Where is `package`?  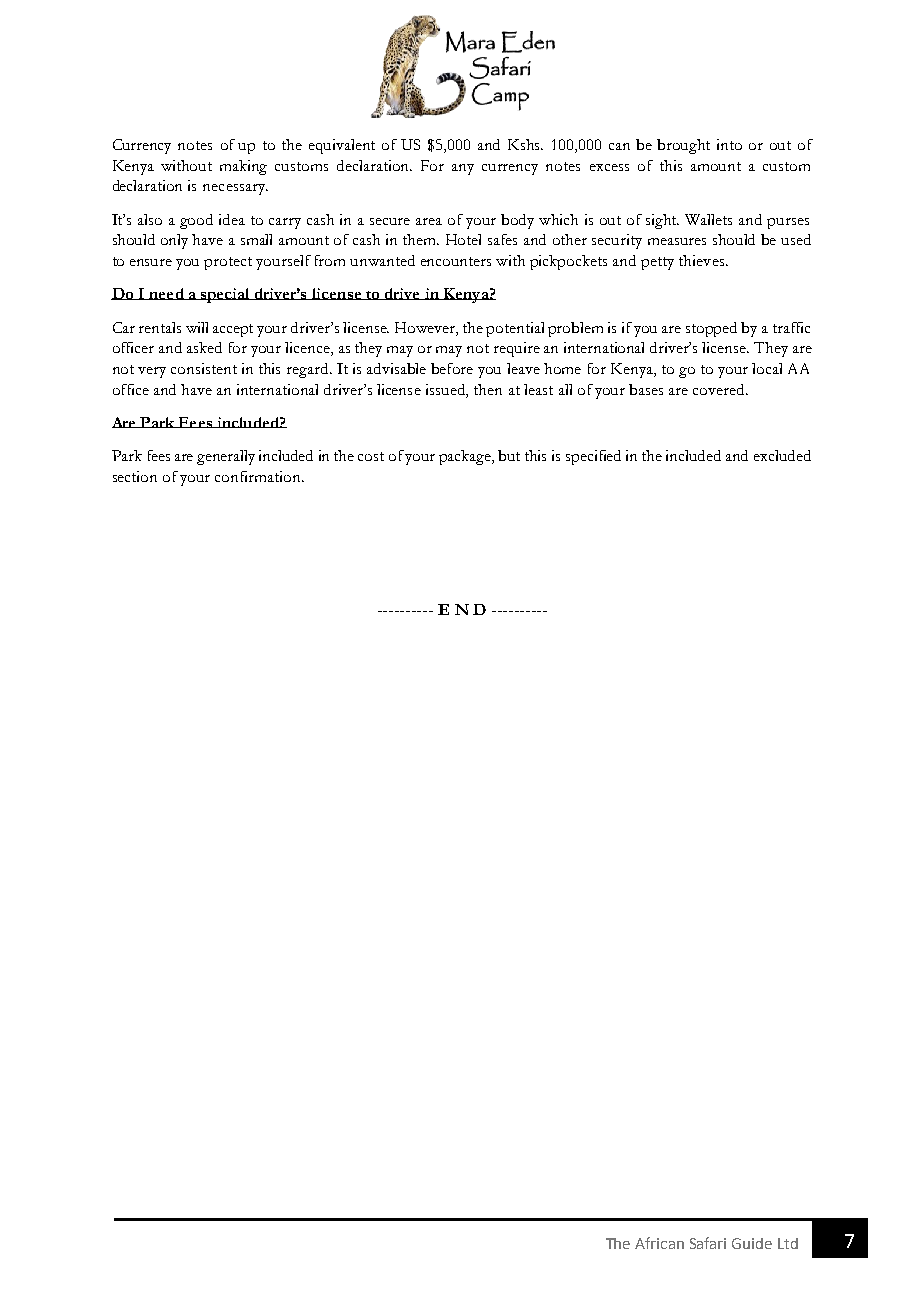
package is located at coordinates (466, 457).
